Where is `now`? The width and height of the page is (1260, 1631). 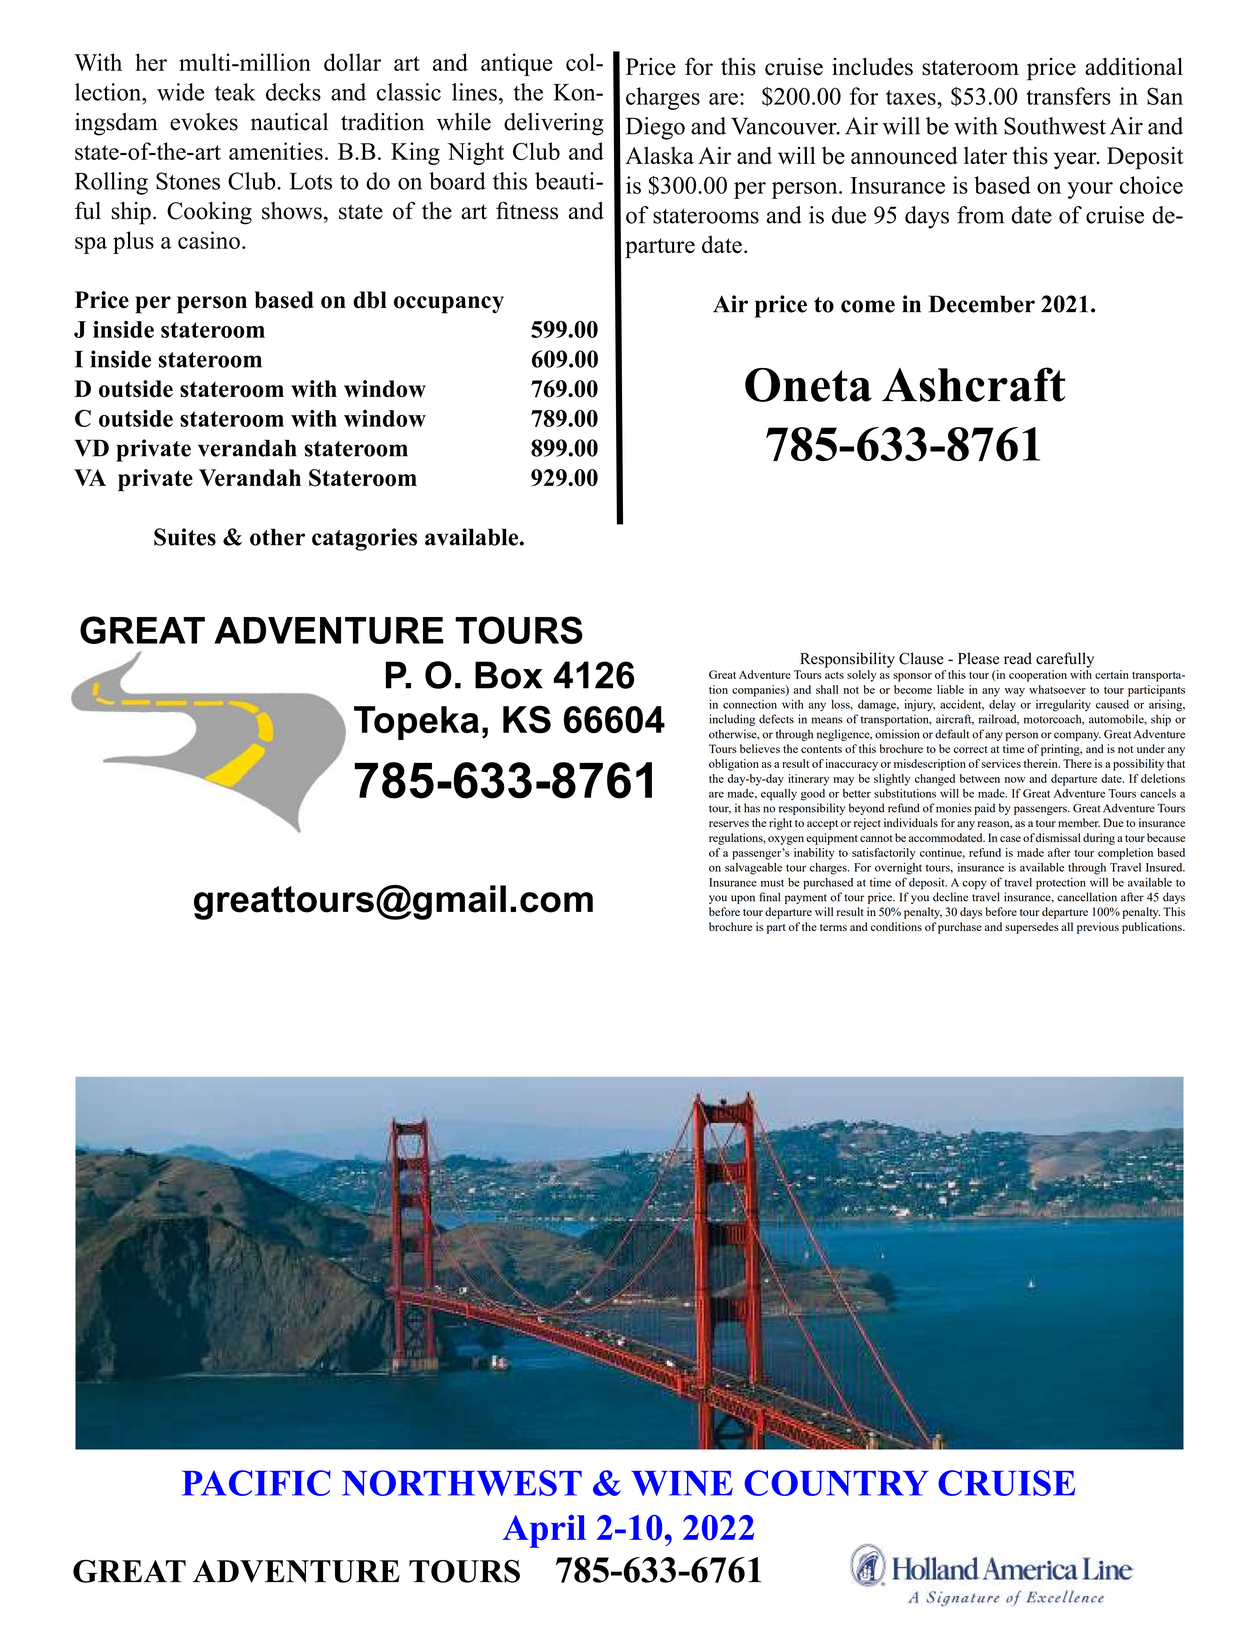 now is located at coordinates (1015, 780).
